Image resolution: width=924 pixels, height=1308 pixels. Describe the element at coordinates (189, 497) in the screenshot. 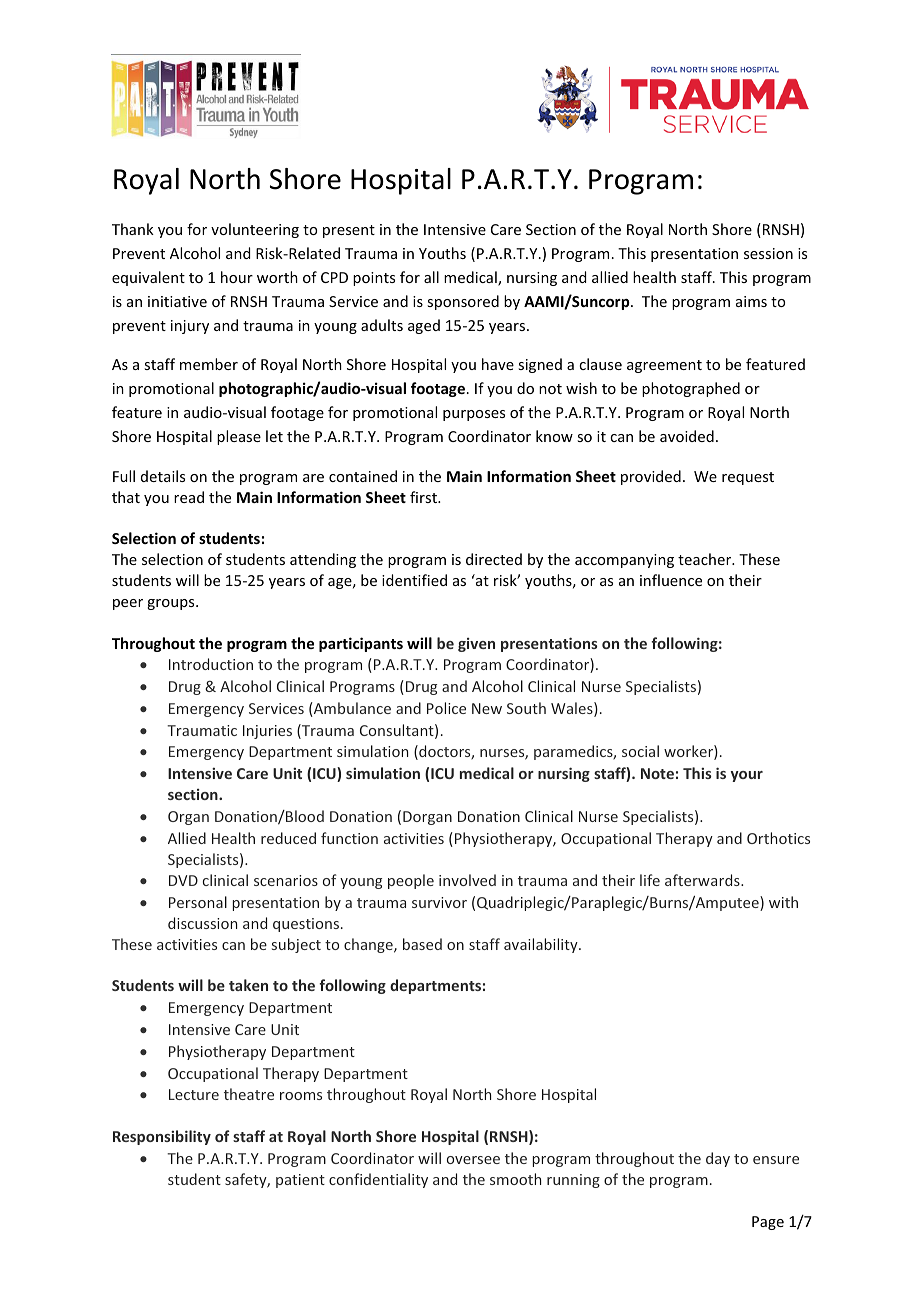

I see `read` at that location.
